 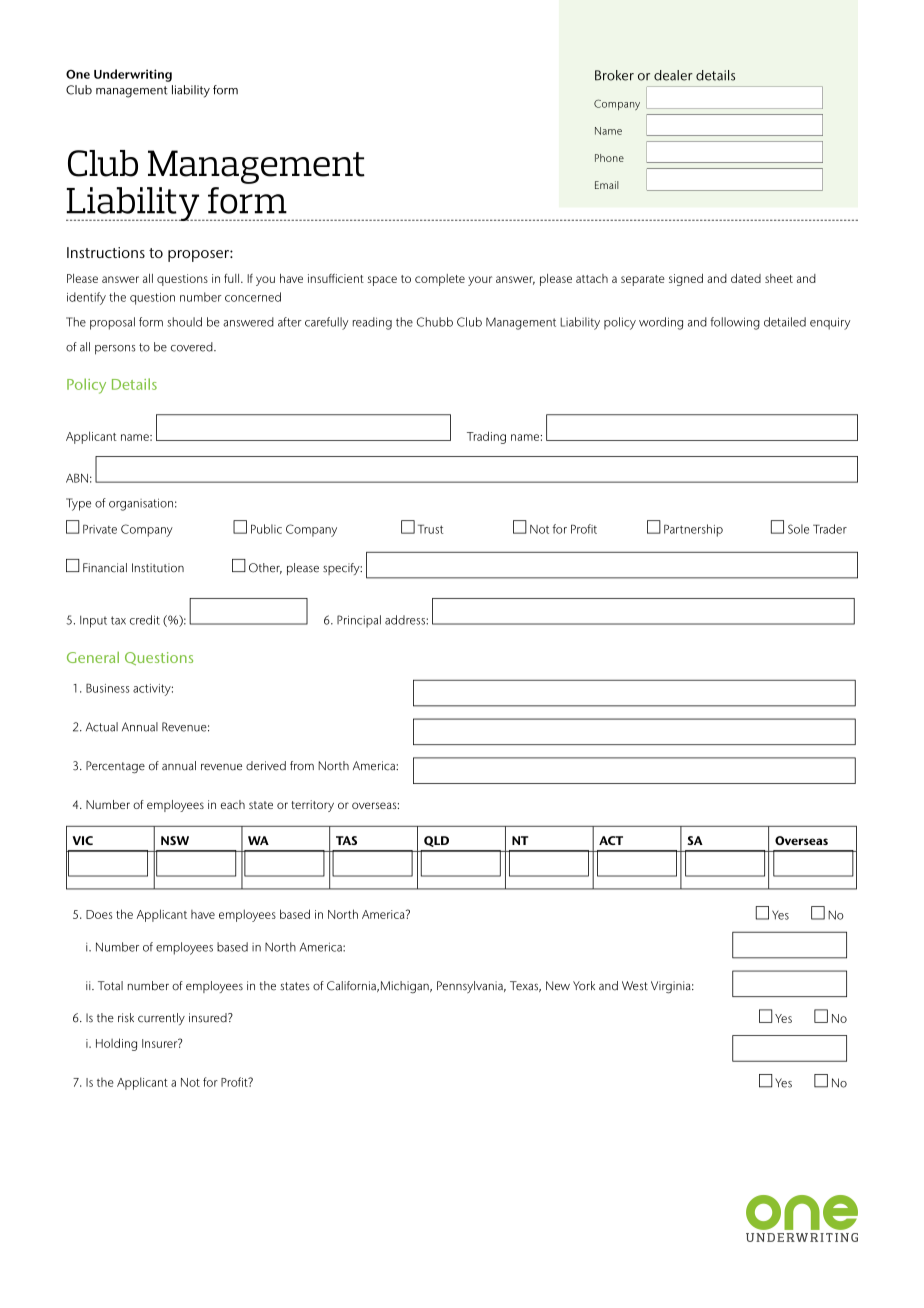 What do you see at coordinates (430, 529) in the screenshot?
I see `Trust` at bounding box center [430, 529].
